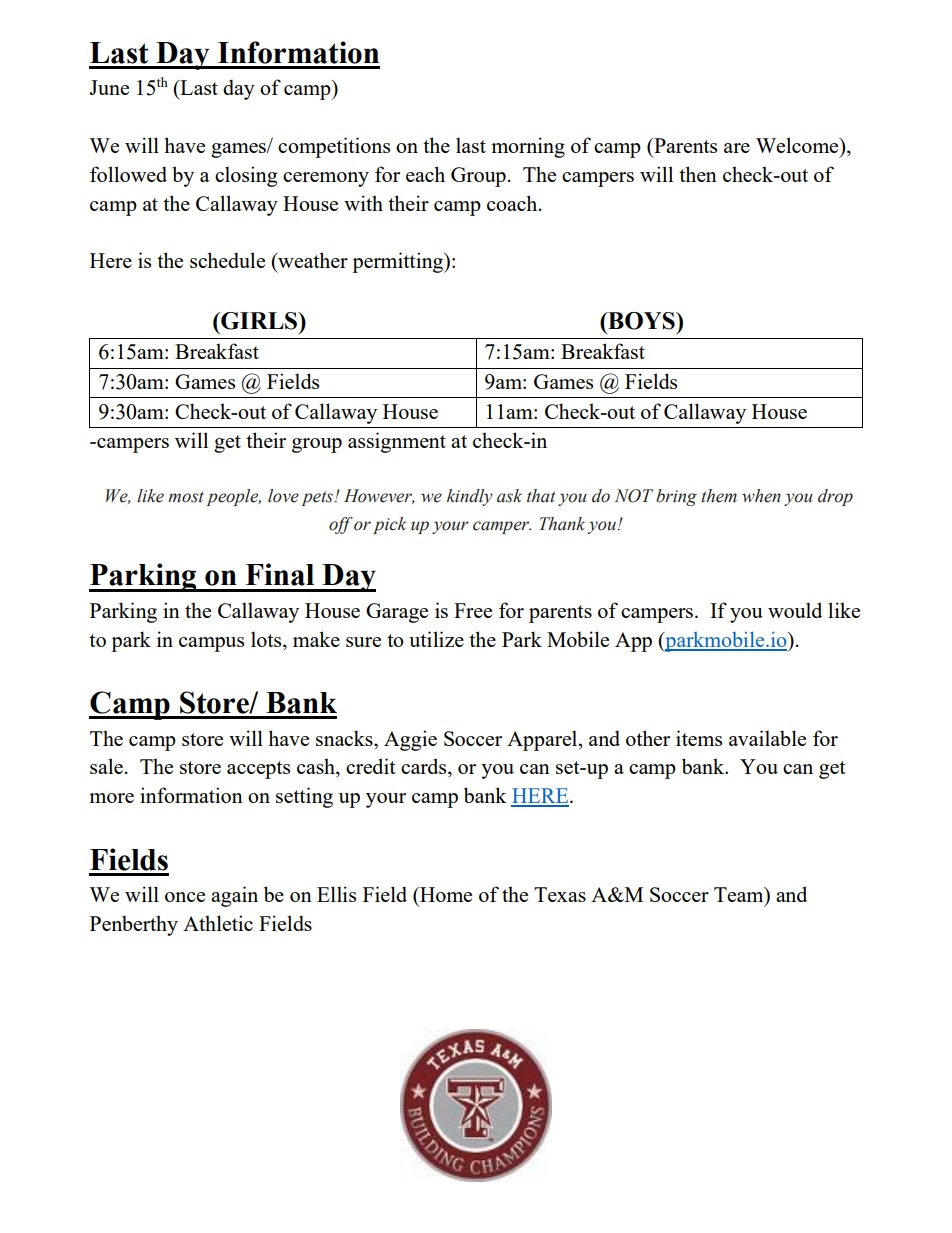  What do you see at coordinates (185, 897) in the document?
I see `once` at bounding box center [185, 897].
